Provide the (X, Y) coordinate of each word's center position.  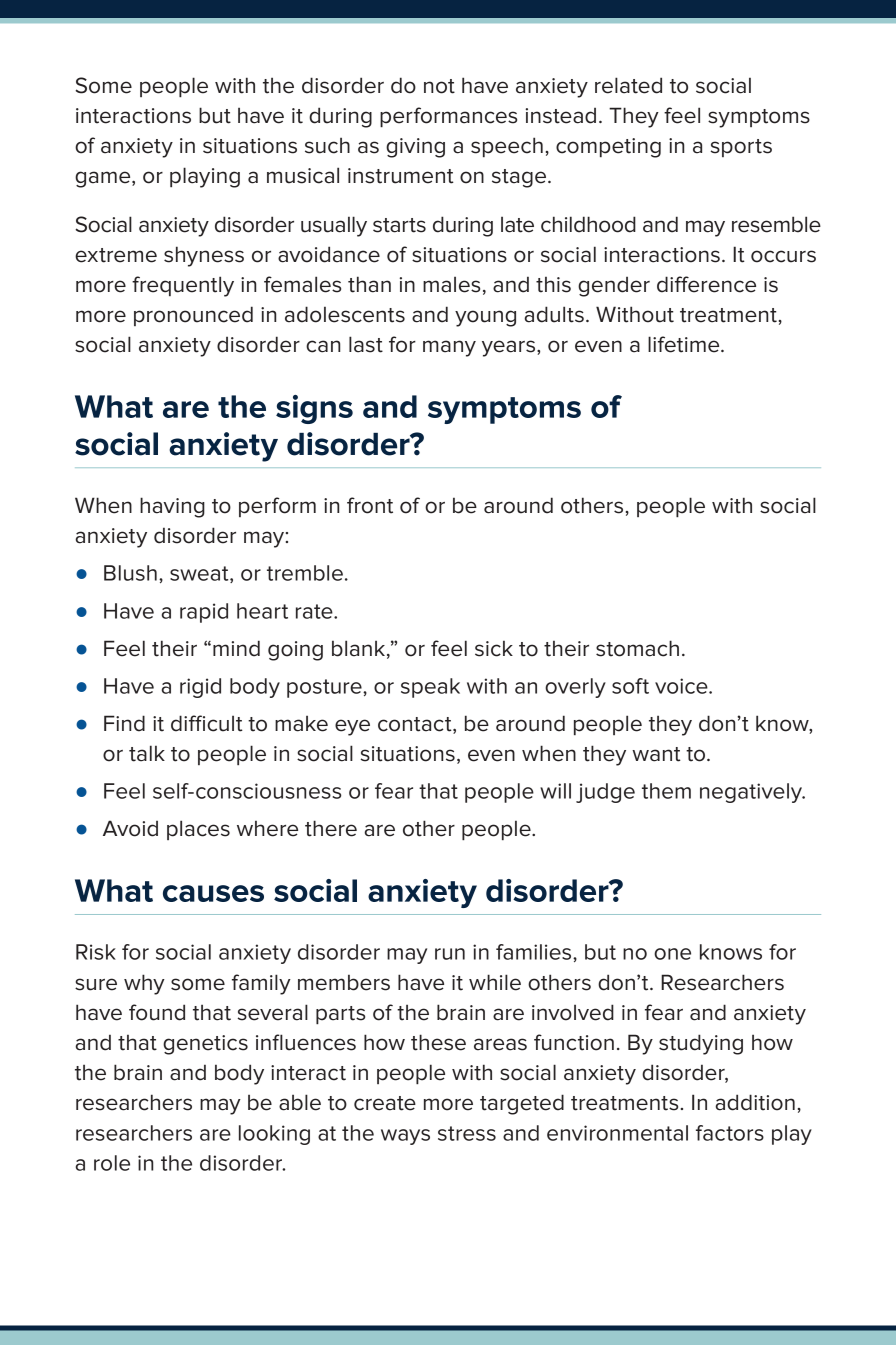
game (104, 179)
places (198, 830)
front (370, 505)
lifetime (685, 344)
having (172, 507)
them (666, 791)
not (439, 86)
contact (416, 725)
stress (467, 1133)
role (112, 1163)
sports (741, 148)
